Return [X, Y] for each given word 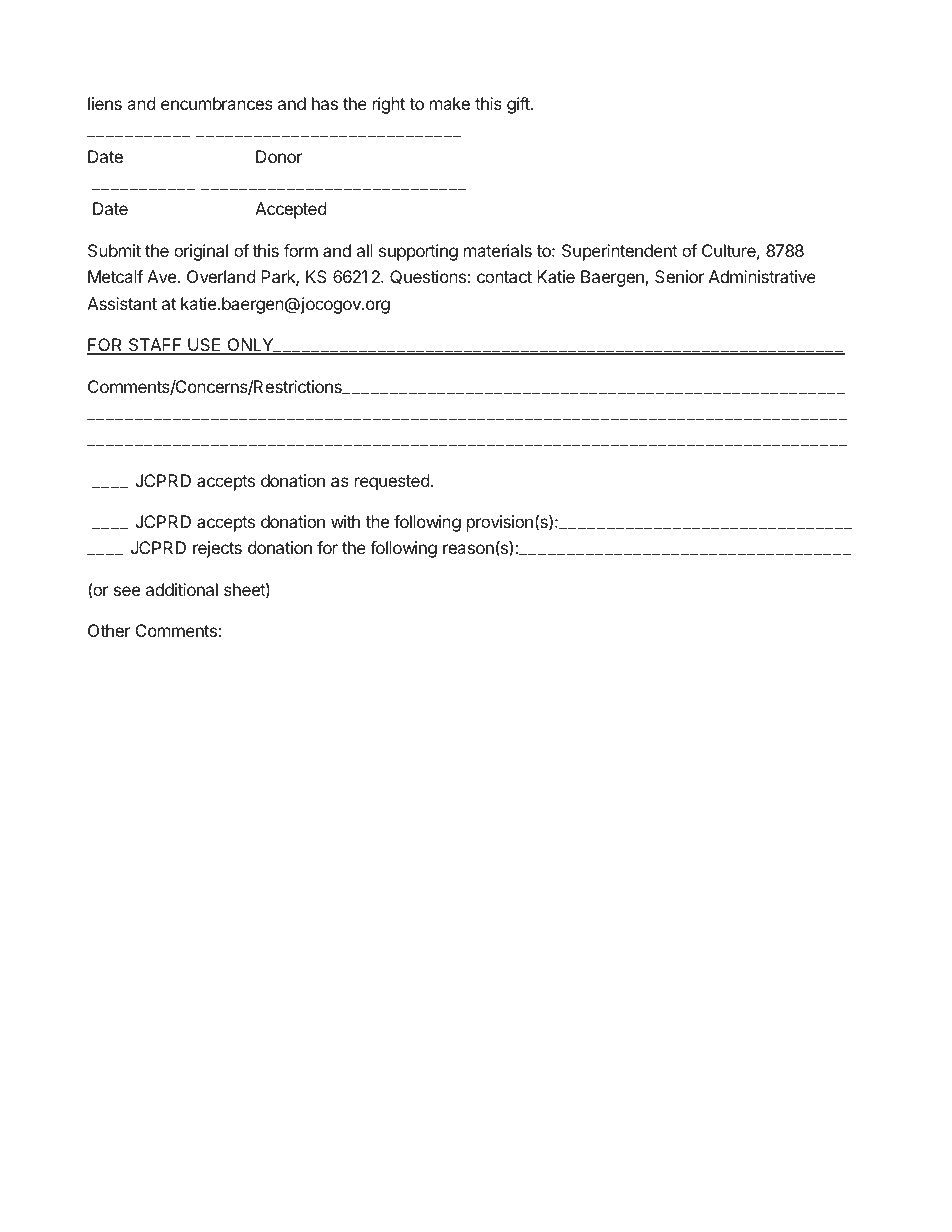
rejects [217, 549]
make [450, 103]
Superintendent [620, 252]
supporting [418, 252]
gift [519, 105]
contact [504, 277]
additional [182, 589]
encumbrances [217, 103]
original [201, 252]
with [345, 521]
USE [204, 346]
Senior [679, 276]
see [127, 591]
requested [392, 482]
